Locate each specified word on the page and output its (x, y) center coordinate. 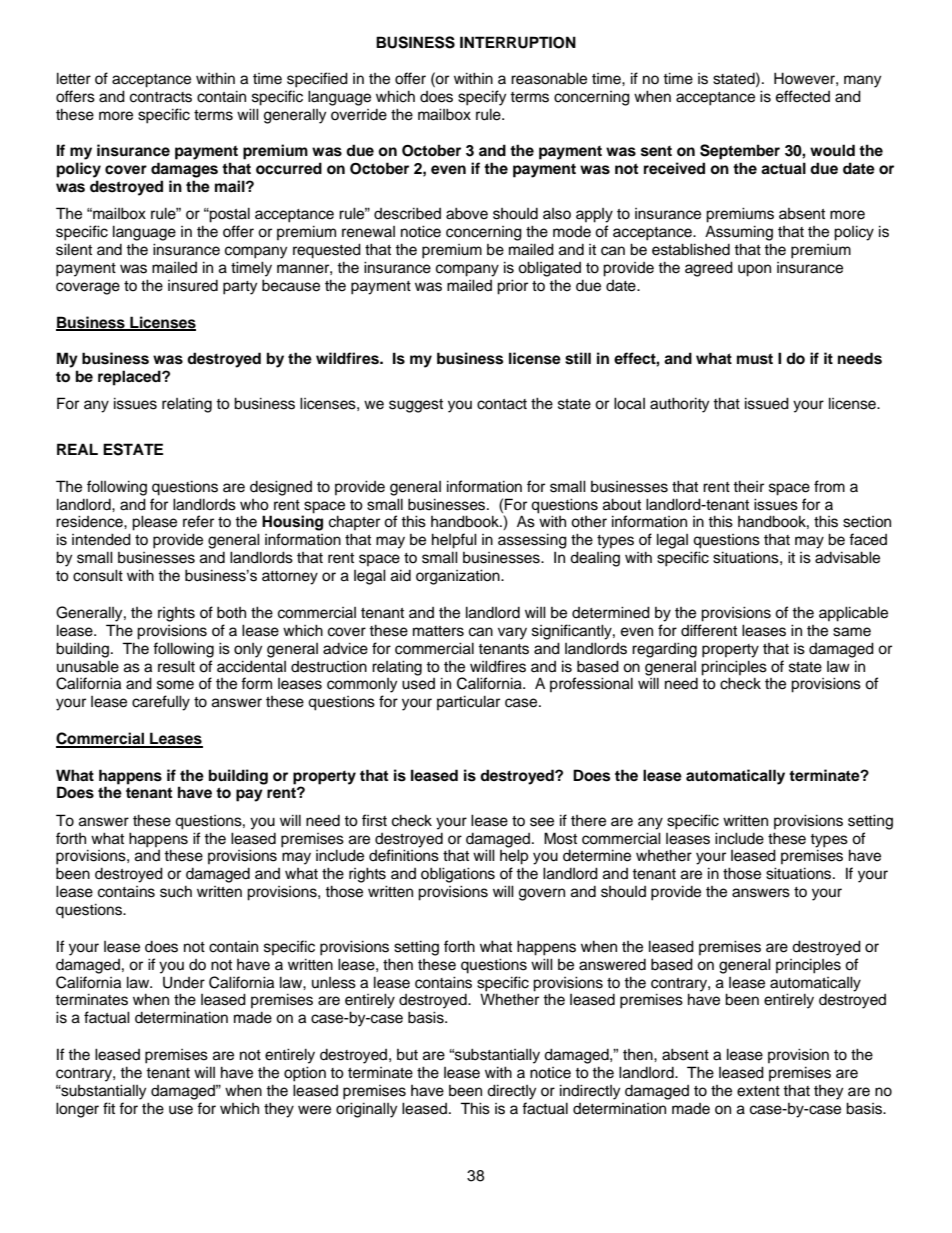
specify (482, 98)
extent (758, 1091)
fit (109, 1108)
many (862, 81)
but (407, 1055)
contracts (161, 97)
